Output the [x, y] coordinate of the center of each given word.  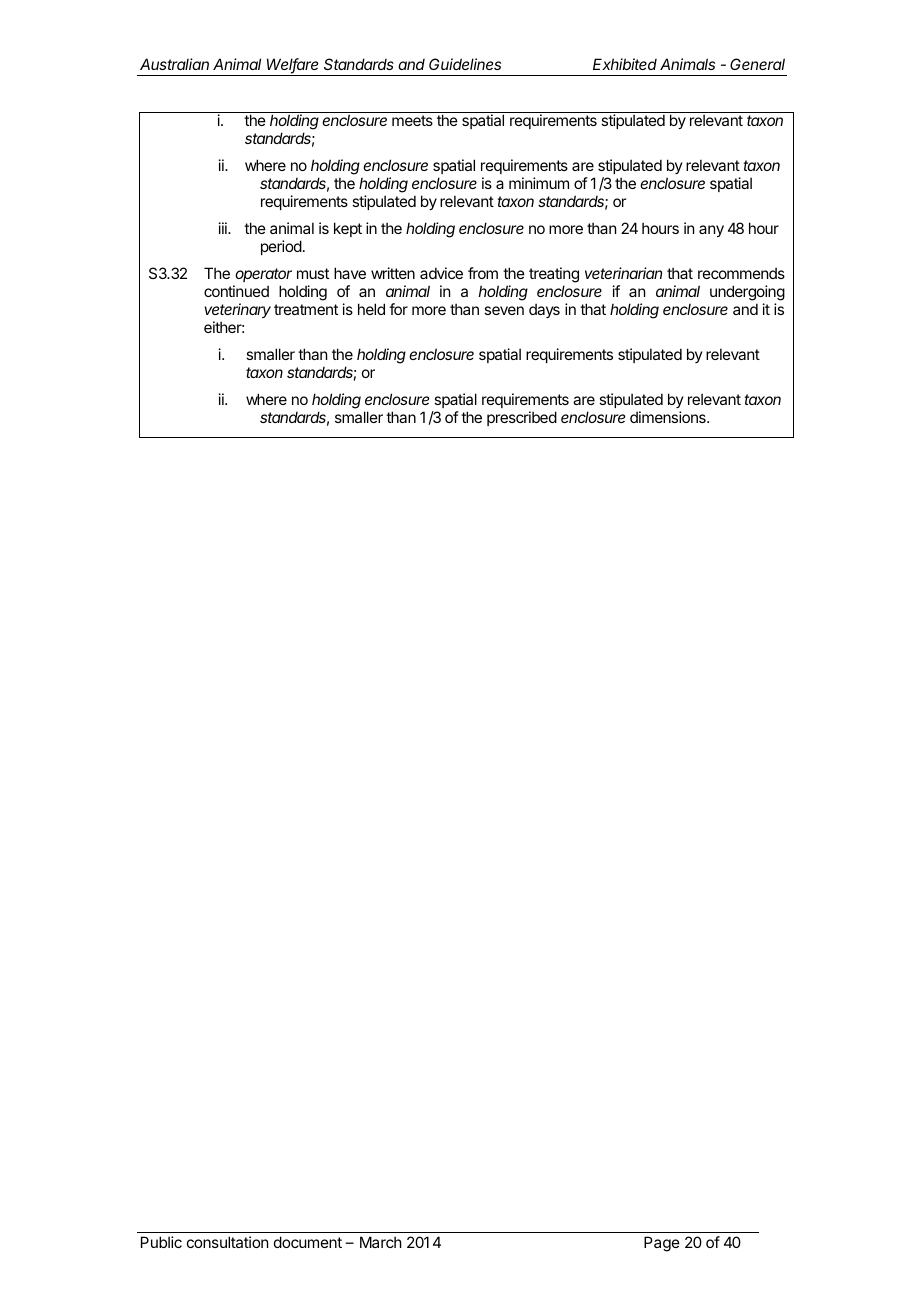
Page [662, 1244]
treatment [306, 309]
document [308, 1242]
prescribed [522, 418]
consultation [227, 1242]
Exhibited [625, 64]
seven [504, 310]
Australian [174, 64]
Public [161, 1242]
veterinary [238, 310]
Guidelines [465, 64]
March [381, 1242]
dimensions [669, 417]
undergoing [747, 294]
